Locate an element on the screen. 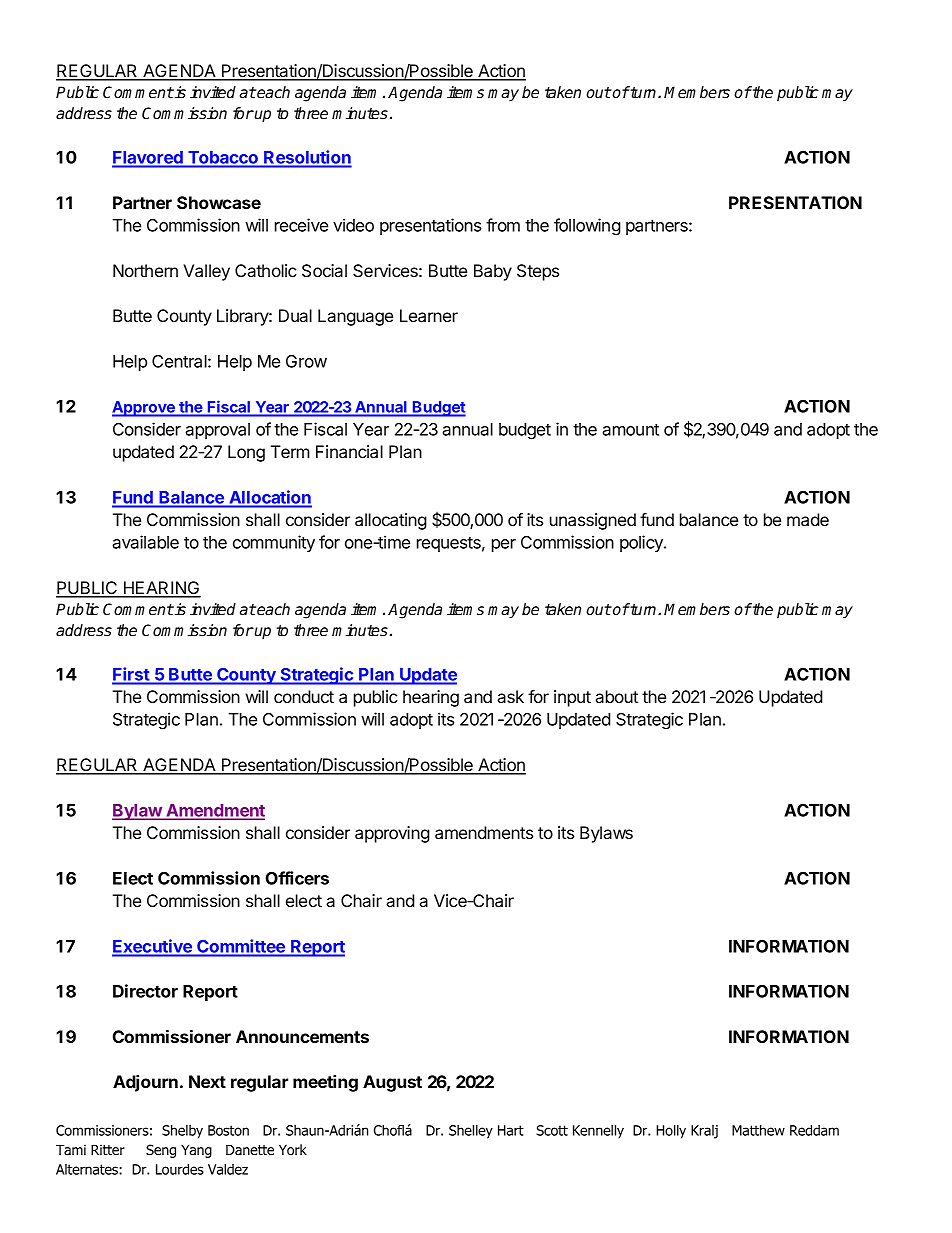 The image size is (952, 1233). conduct is located at coordinates (304, 696).
